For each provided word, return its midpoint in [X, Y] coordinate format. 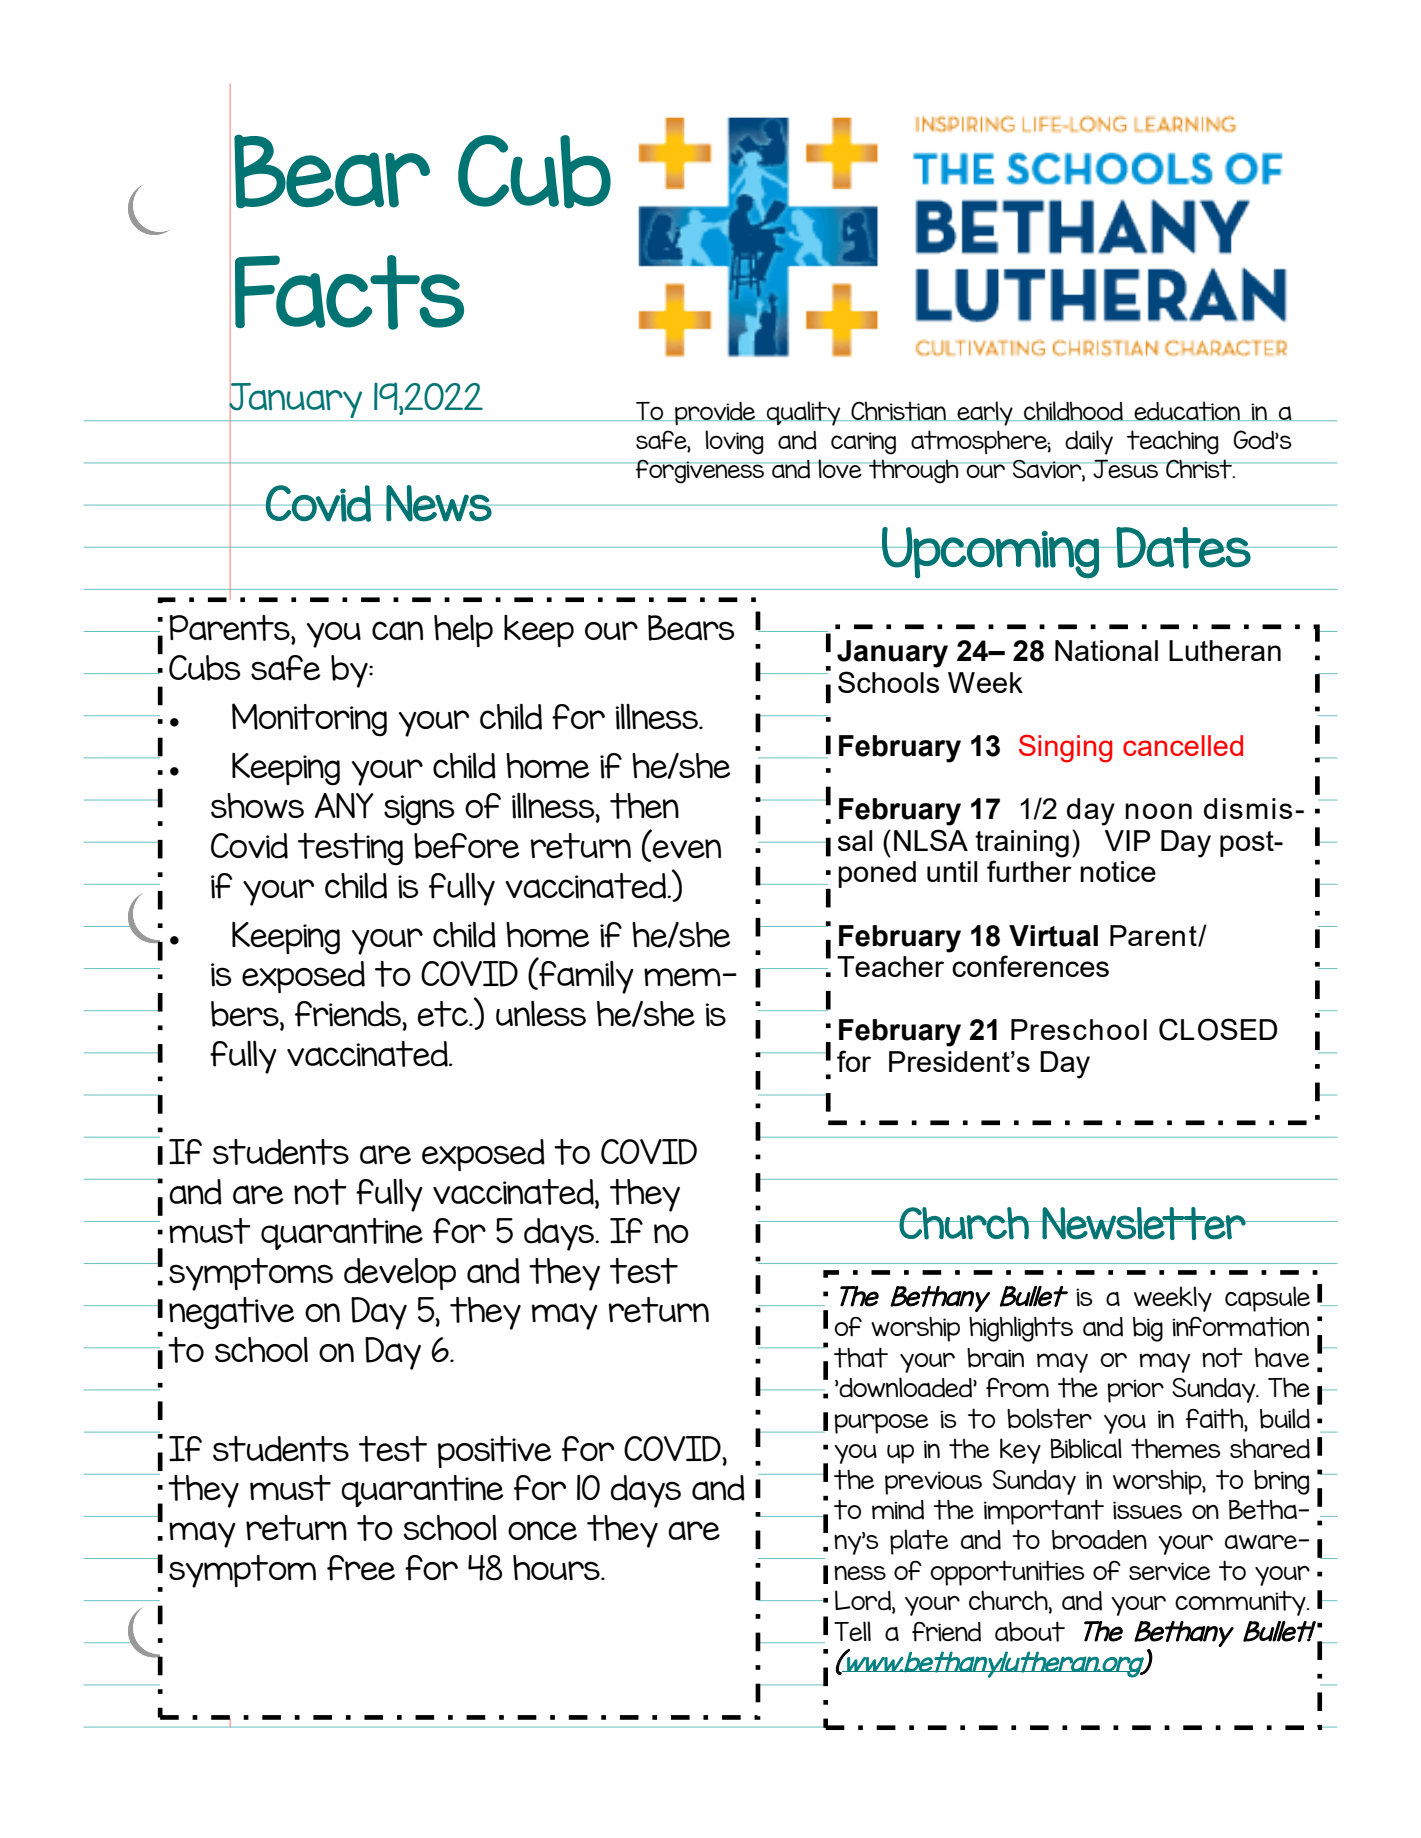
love [840, 468]
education [1187, 411]
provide [715, 413]
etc [444, 1014]
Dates [1184, 548]
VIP [1127, 840]
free [361, 1568]
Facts [349, 292]
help [463, 631]
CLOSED [1218, 1029]
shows [257, 806]
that [861, 1357]
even [686, 848]
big [1148, 1329]
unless [541, 1014]
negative [232, 1313]
